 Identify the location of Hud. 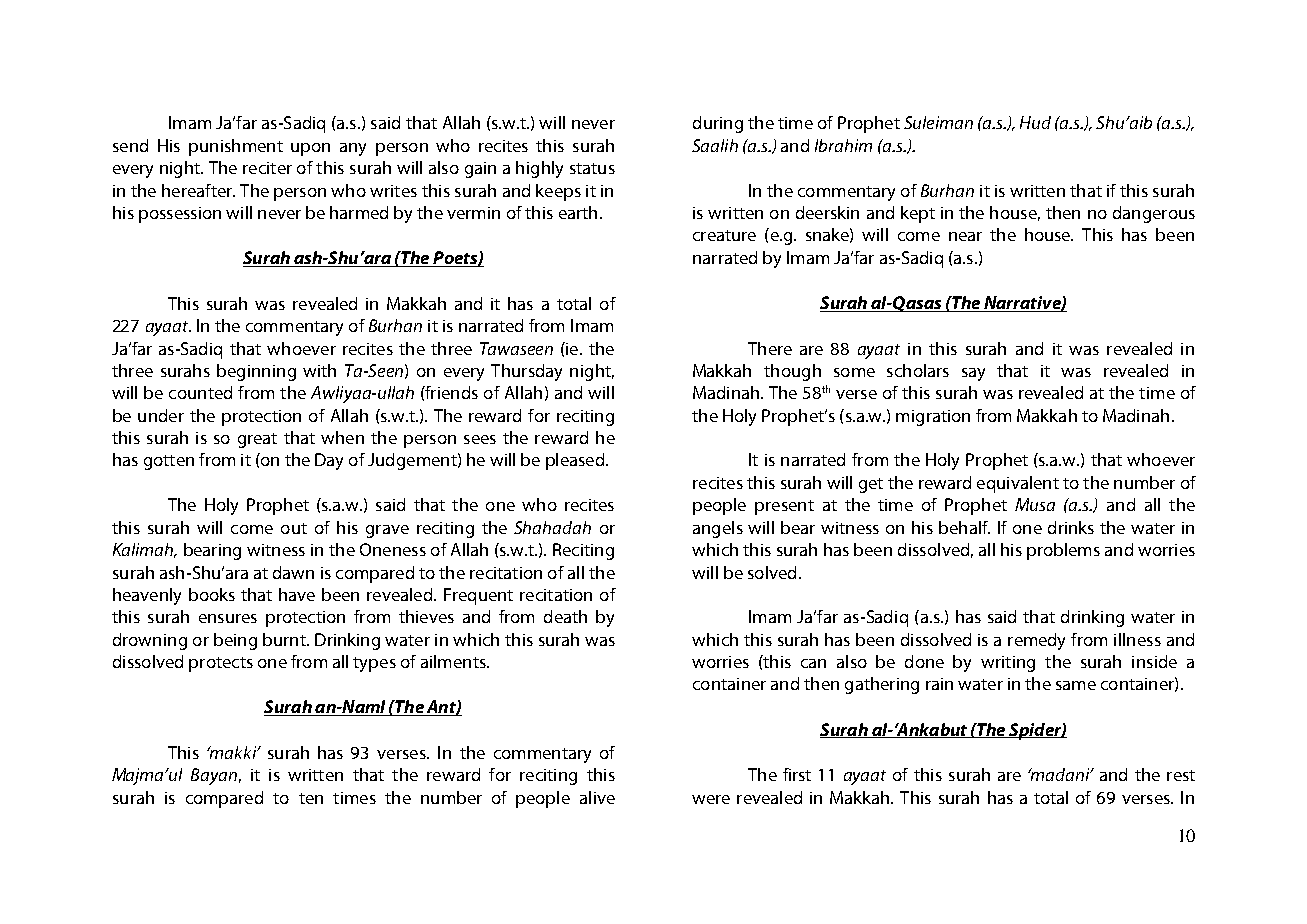
(1035, 122).
